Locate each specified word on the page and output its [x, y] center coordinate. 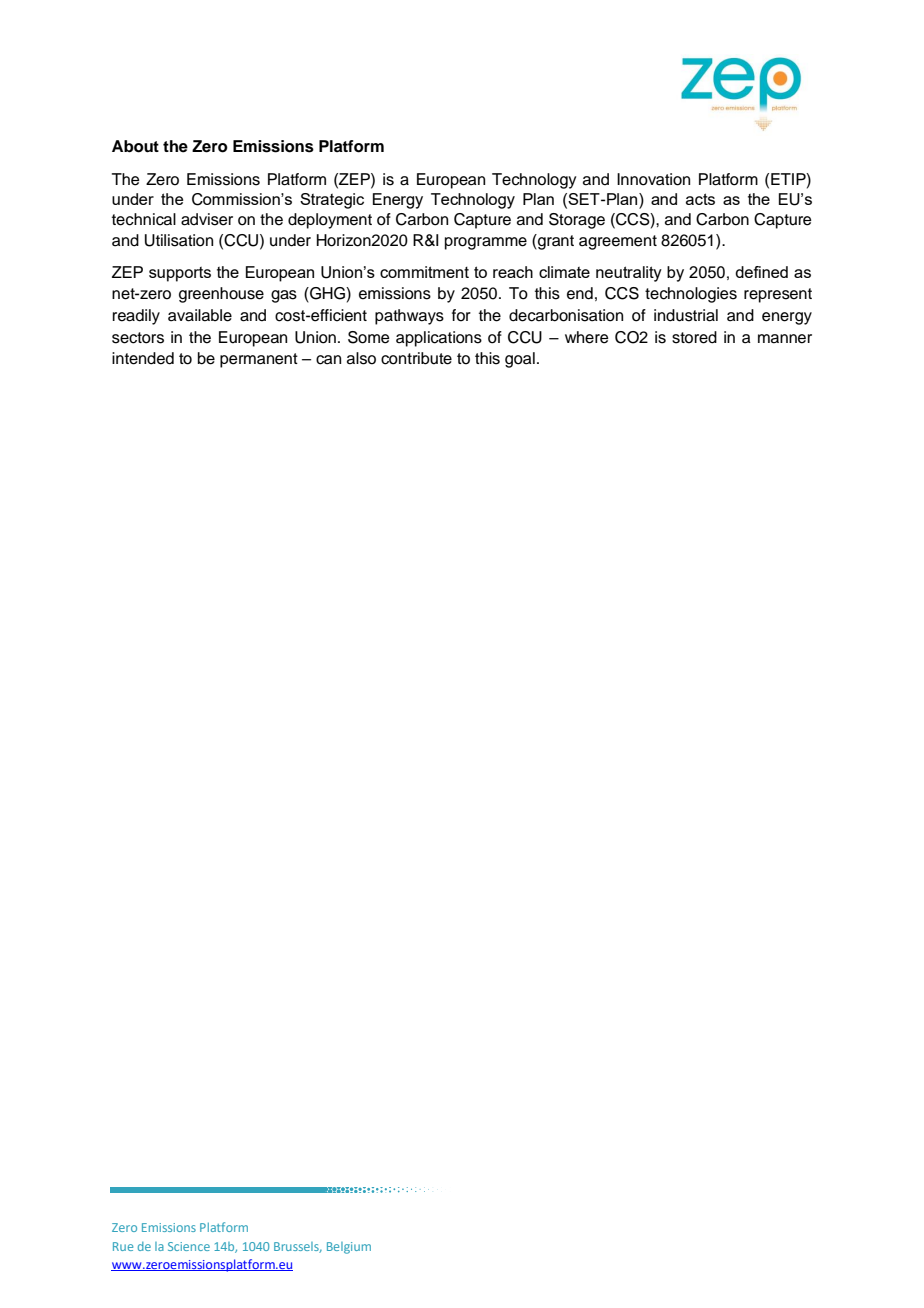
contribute [416, 358]
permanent [259, 360]
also [361, 358]
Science [189, 1246]
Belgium [349, 1248]
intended [143, 358]
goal [520, 360]
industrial [686, 315]
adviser [207, 219]
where [587, 337]
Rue [123, 1246]
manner [785, 339]
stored [694, 337]
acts [700, 199]
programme [486, 243]
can [328, 360]
